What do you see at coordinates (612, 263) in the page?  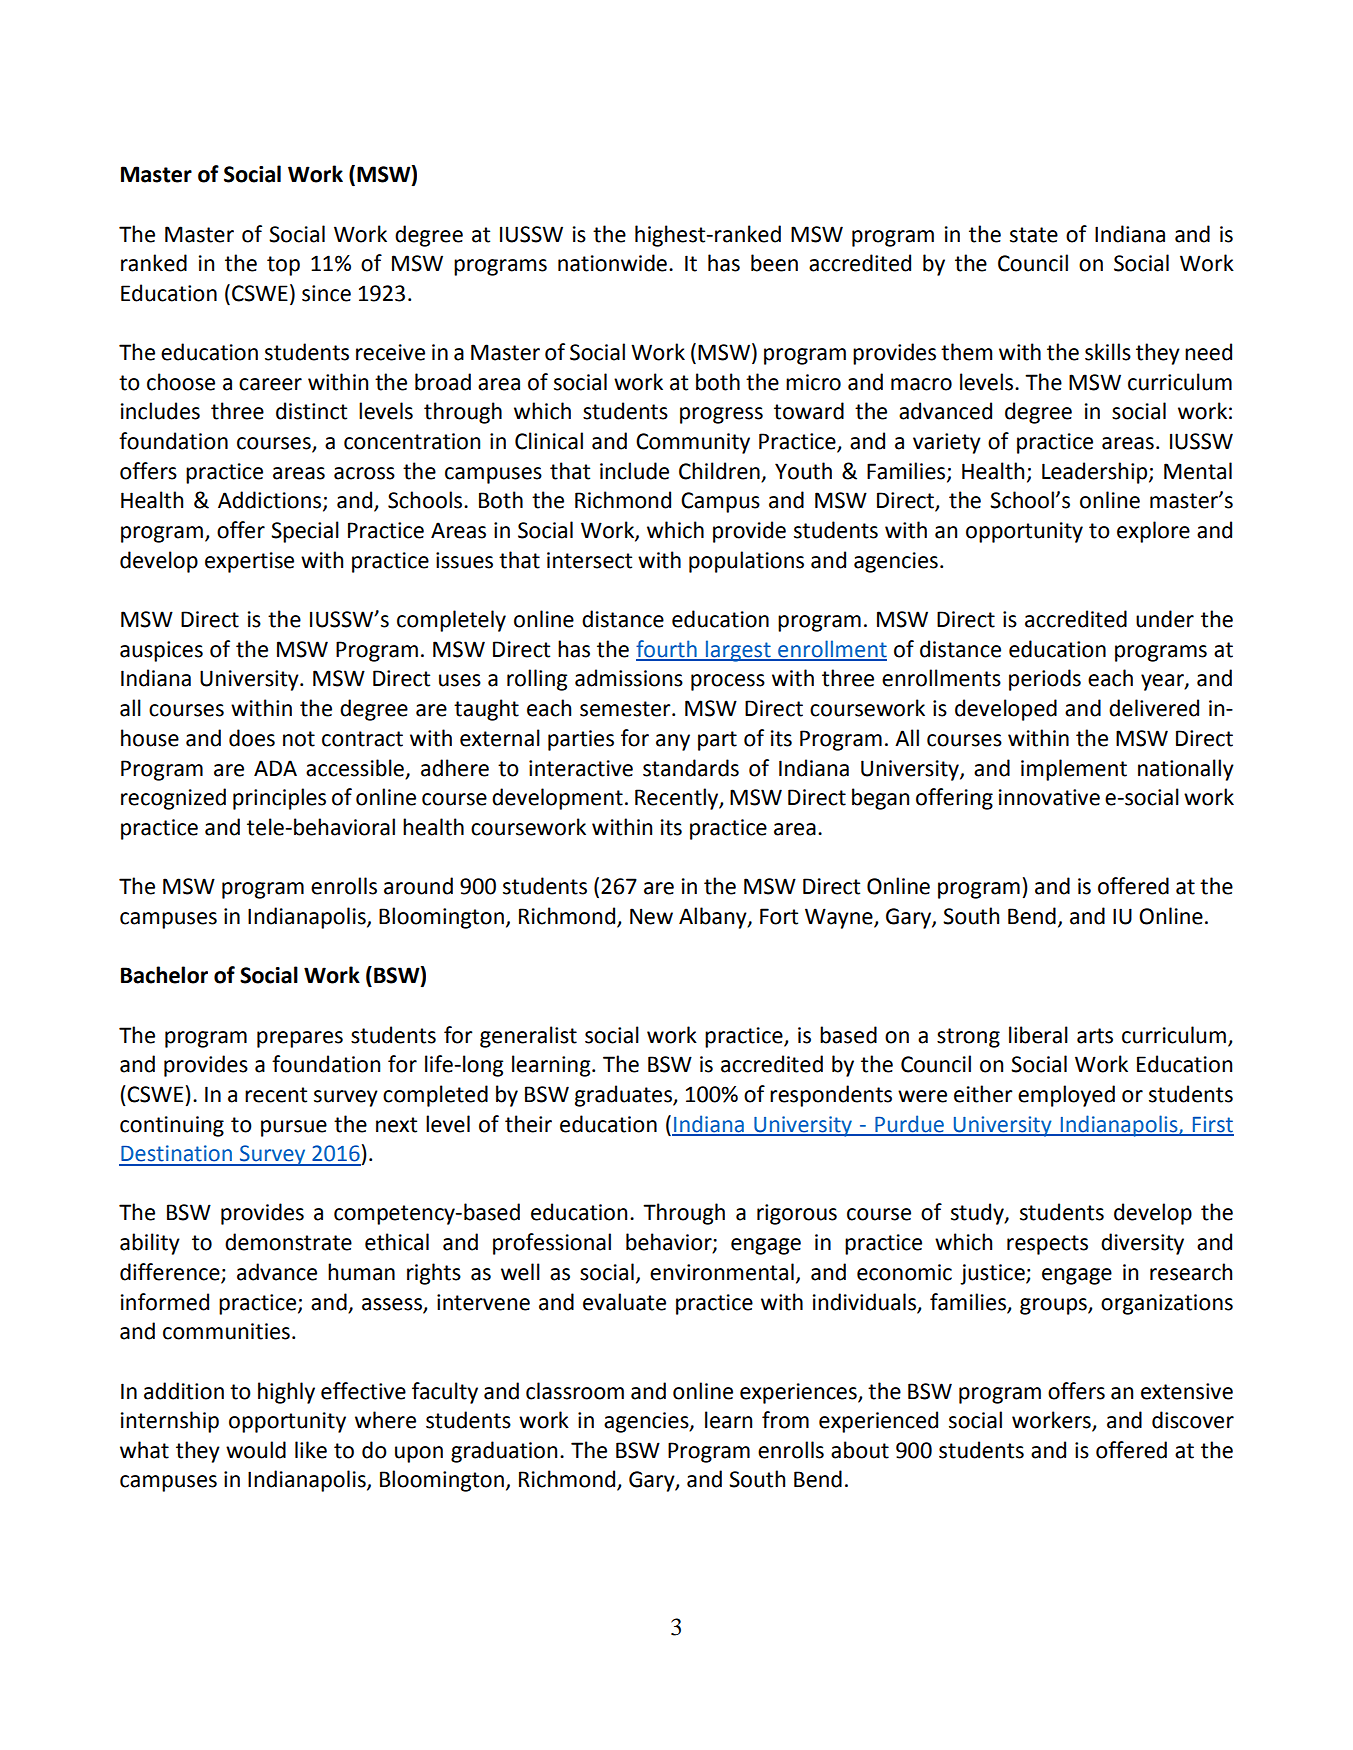 I see `nationwide` at bounding box center [612, 263].
